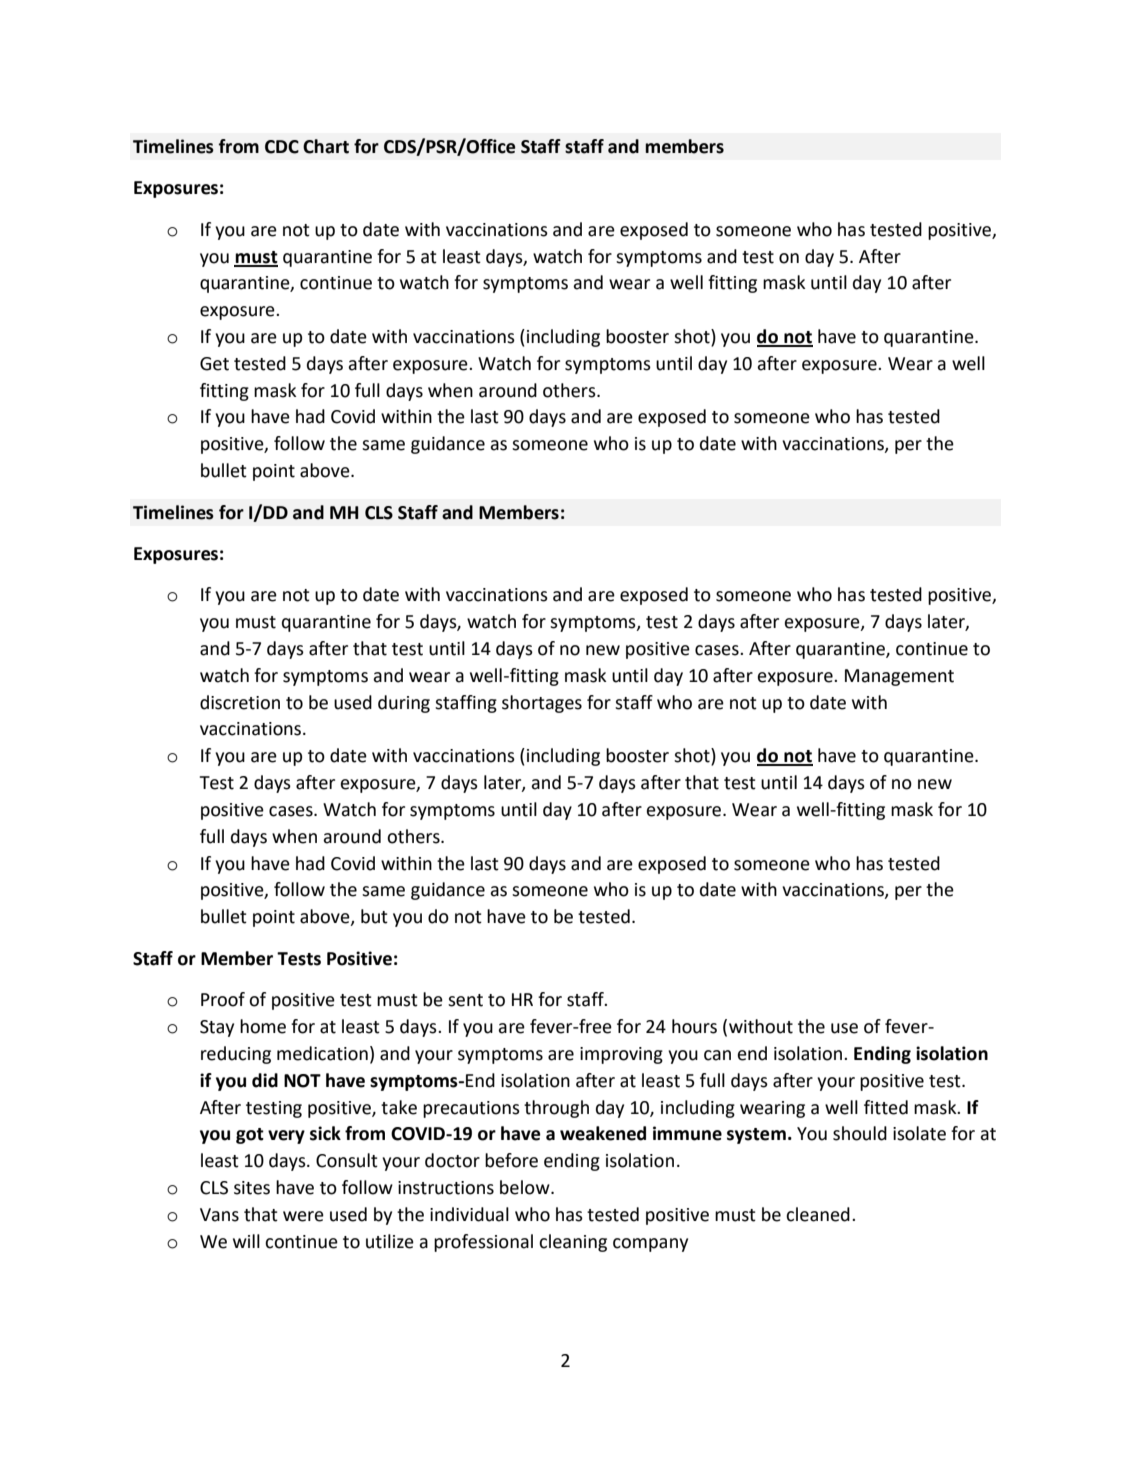 This page has height=1464, width=1131. Describe the element at coordinates (899, 677) in the page. I see `Management` at that location.
